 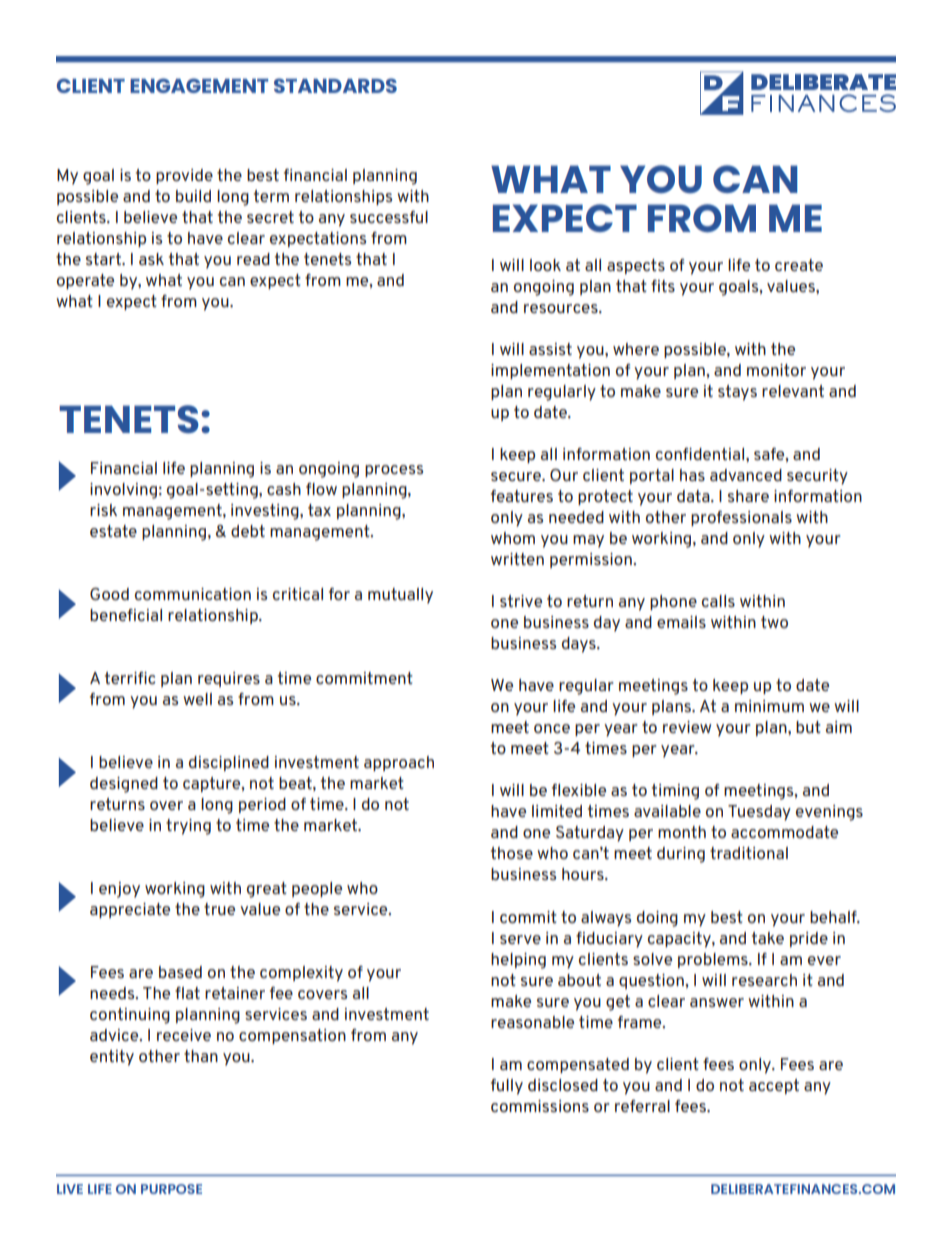 What do you see at coordinates (335, 85) in the screenshot?
I see `STANDARDS` at bounding box center [335, 85].
